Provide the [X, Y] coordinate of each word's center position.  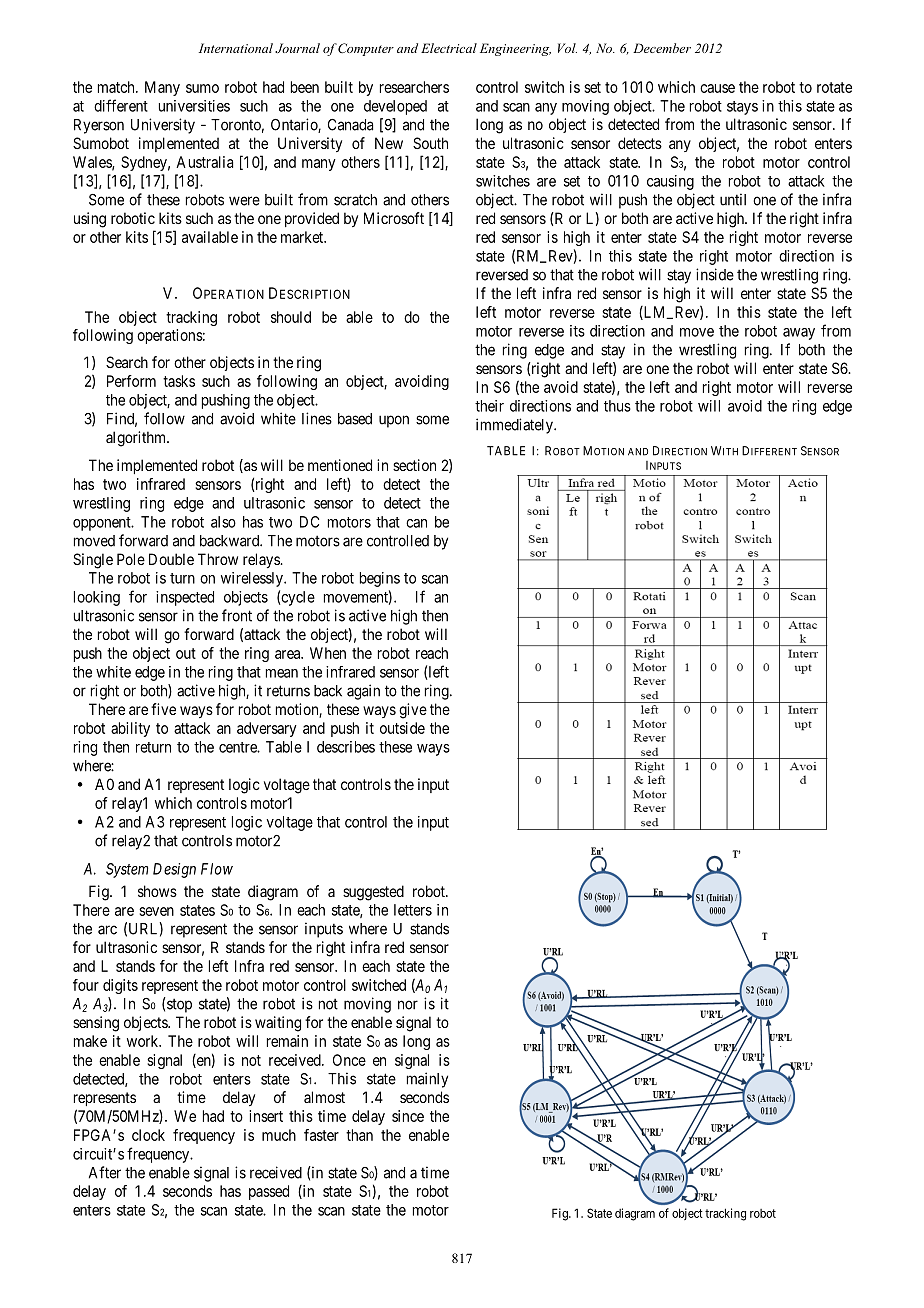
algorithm [137, 439]
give [413, 711]
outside [402, 728]
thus [617, 406]
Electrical [449, 48]
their [489, 406]
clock [148, 1135]
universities [194, 106]
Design [174, 870]
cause [717, 88]
